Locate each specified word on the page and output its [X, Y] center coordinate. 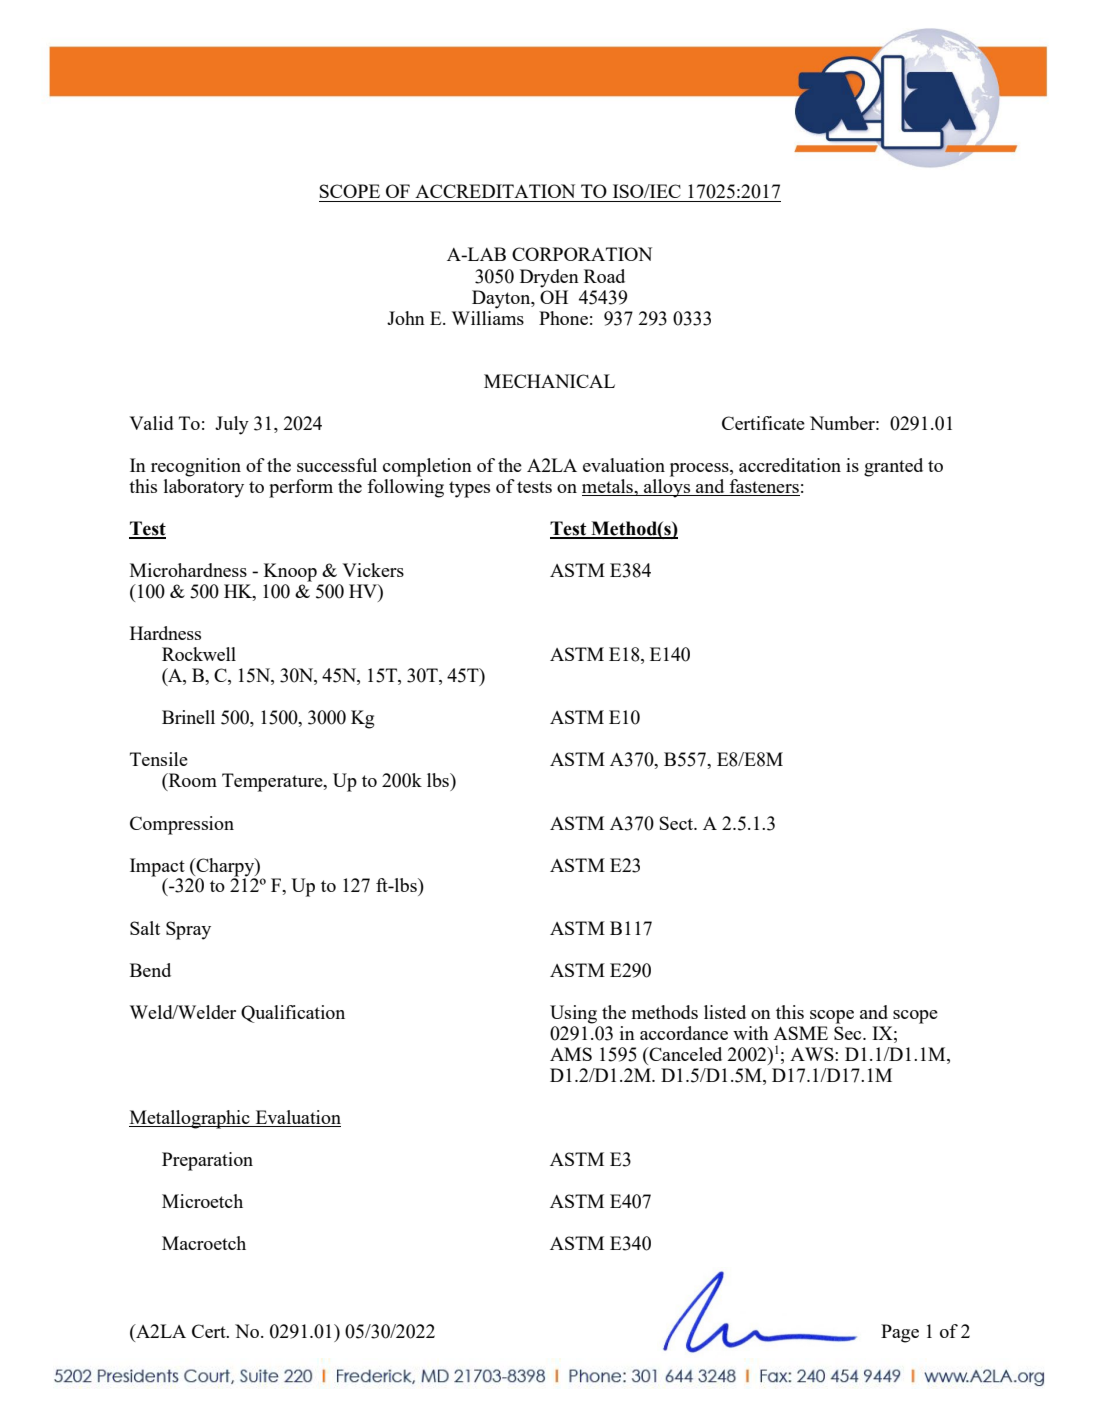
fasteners [763, 487]
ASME [800, 1033]
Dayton [502, 299]
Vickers [373, 570]
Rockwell [199, 654]
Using [573, 1014]
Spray [188, 930]
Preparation [207, 1161]
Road [604, 276]
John [406, 318]
